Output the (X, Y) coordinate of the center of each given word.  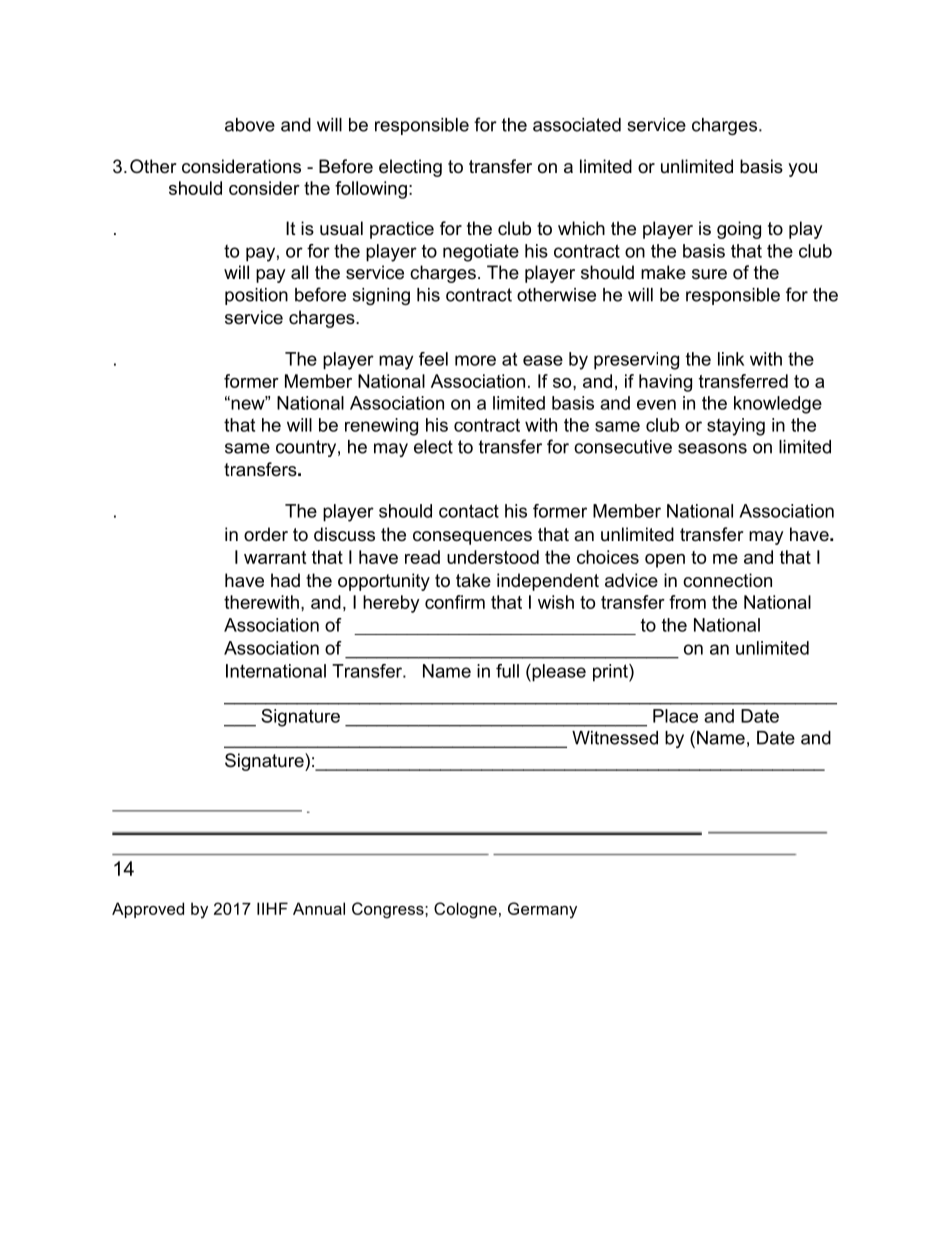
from (687, 602)
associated (577, 125)
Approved (148, 910)
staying (736, 427)
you (802, 170)
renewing (381, 427)
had (285, 580)
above (250, 125)
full (507, 671)
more (475, 360)
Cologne (465, 910)
